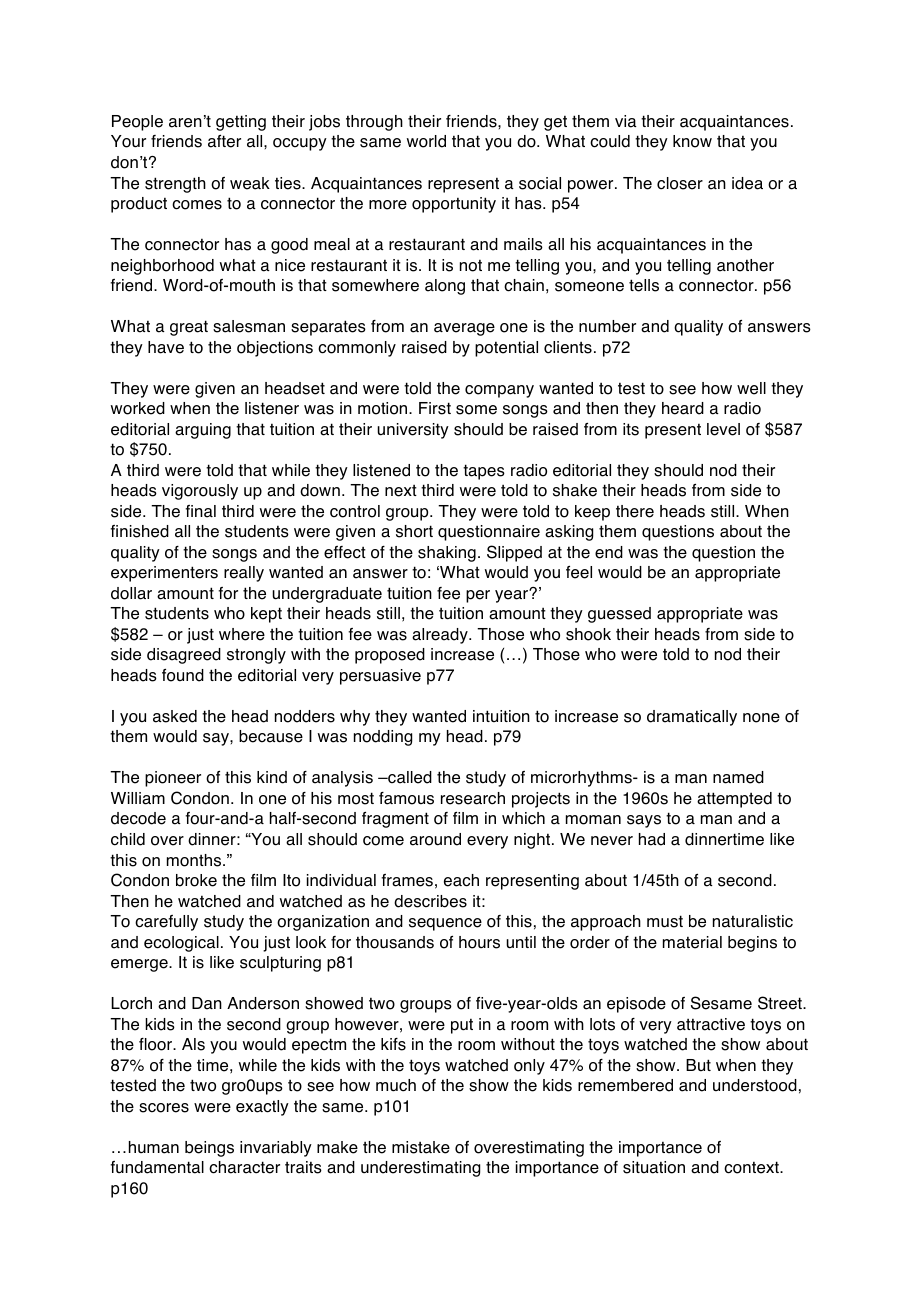  What do you see at coordinates (203, 431) in the document?
I see `arguing` at bounding box center [203, 431].
